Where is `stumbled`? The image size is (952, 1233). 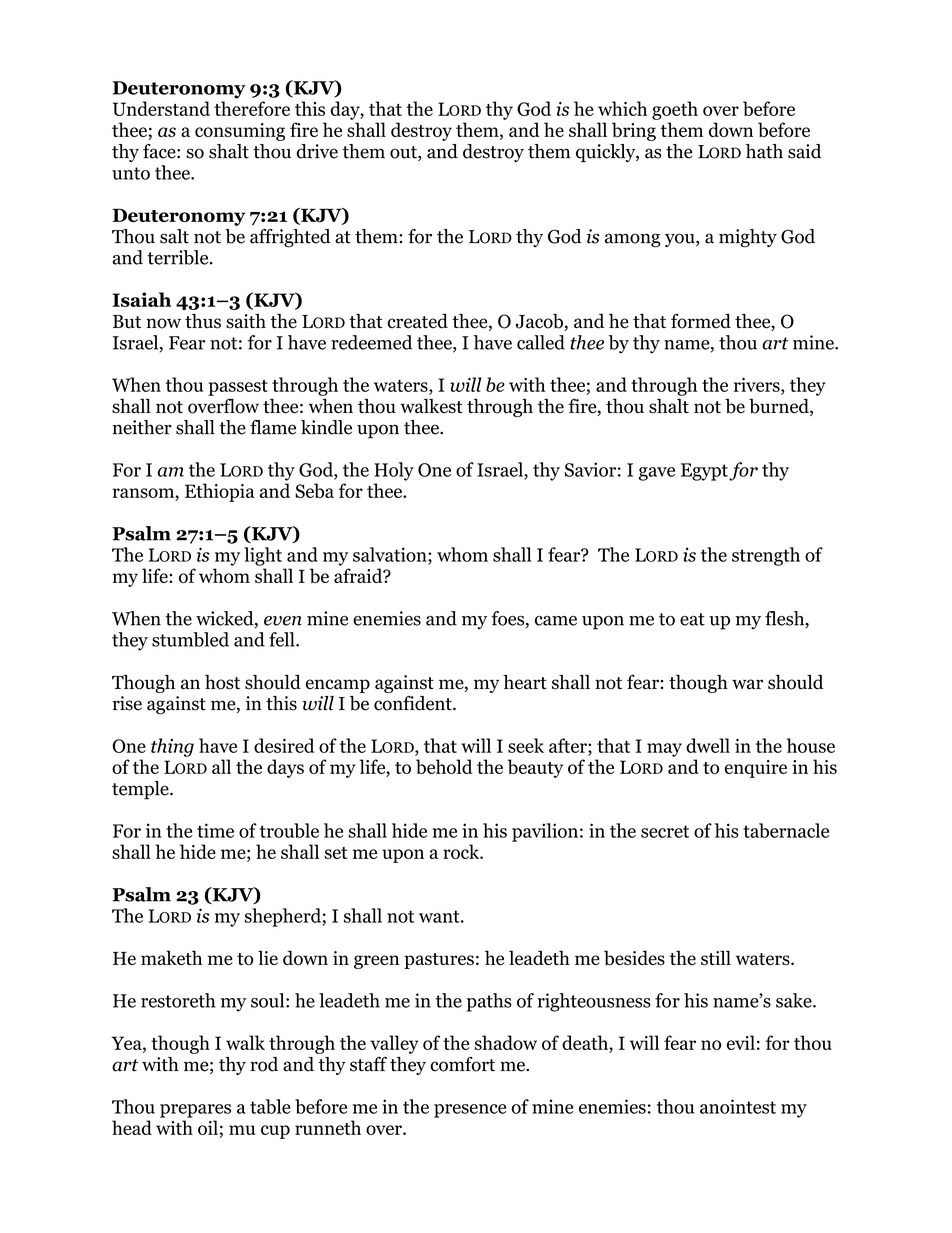 stumbled is located at coordinates (190, 639).
